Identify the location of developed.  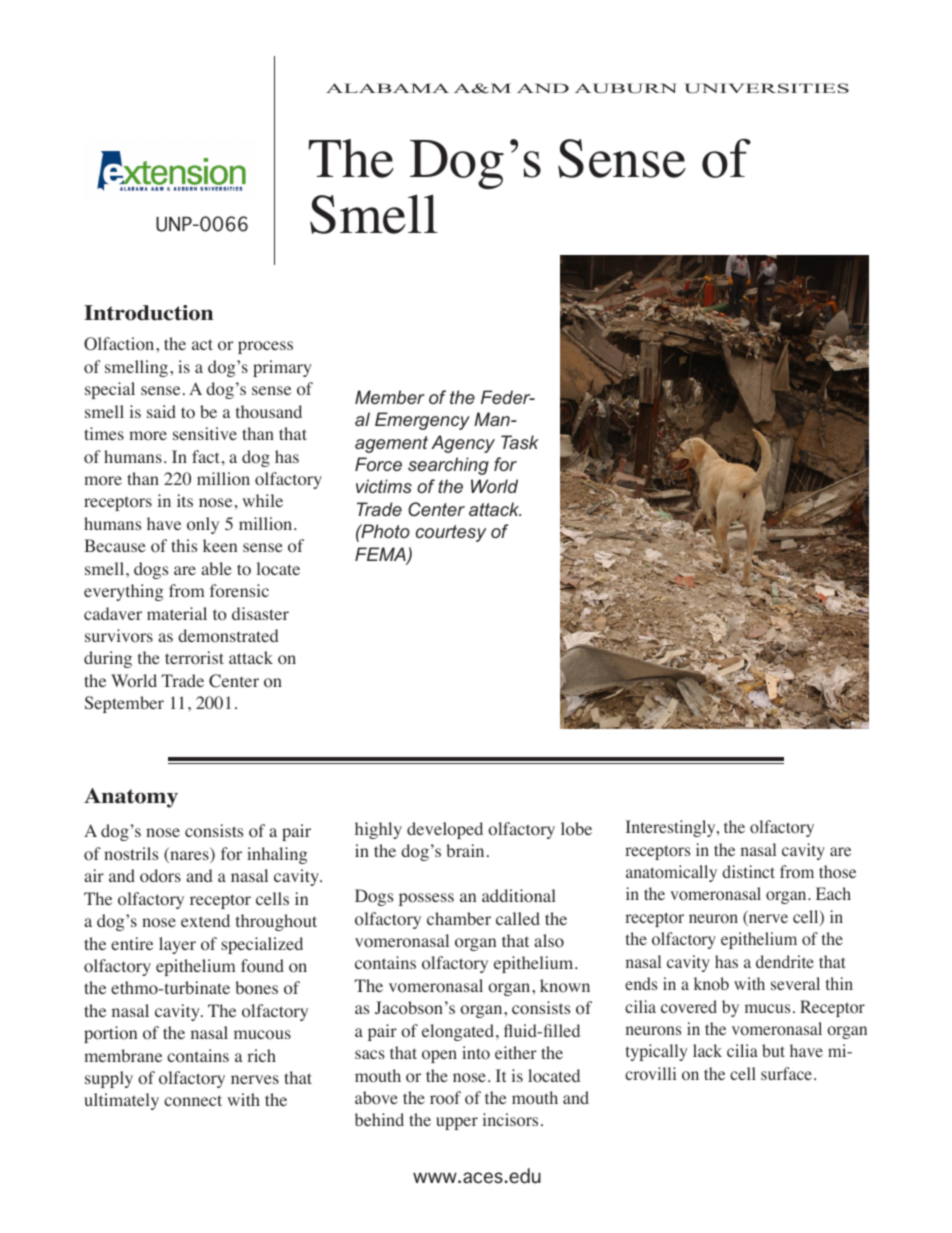
(445, 830).
